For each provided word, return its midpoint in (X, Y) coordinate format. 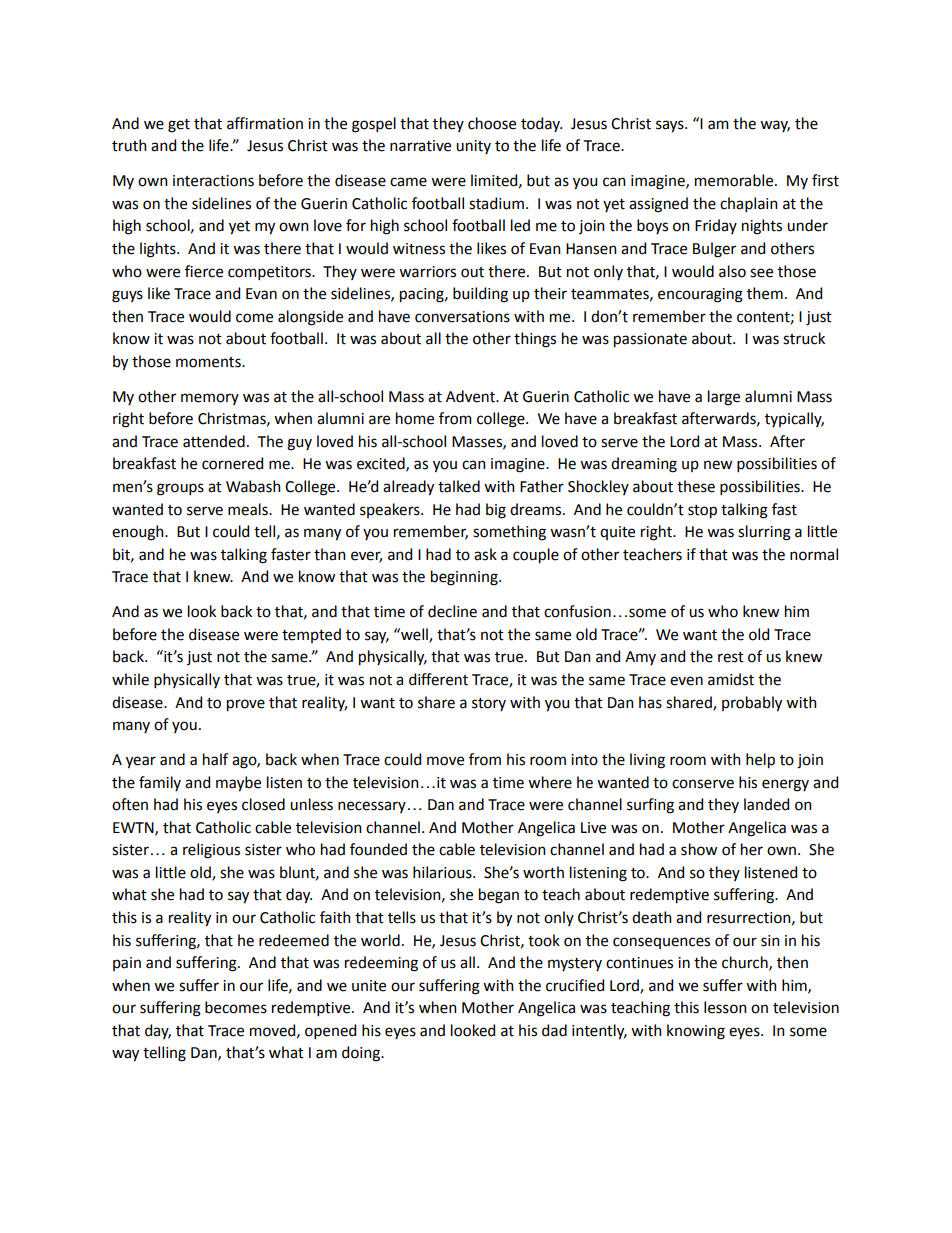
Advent (471, 396)
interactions (213, 181)
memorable (735, 180)
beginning (465, 578)
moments (209, 362)
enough (139, 533)
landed (766, 804)
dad (554, 1030)
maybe (238, 784)
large (724, 398)
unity (473, 147)
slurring (764, 533)
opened (330, 1031)
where (550, 782)
